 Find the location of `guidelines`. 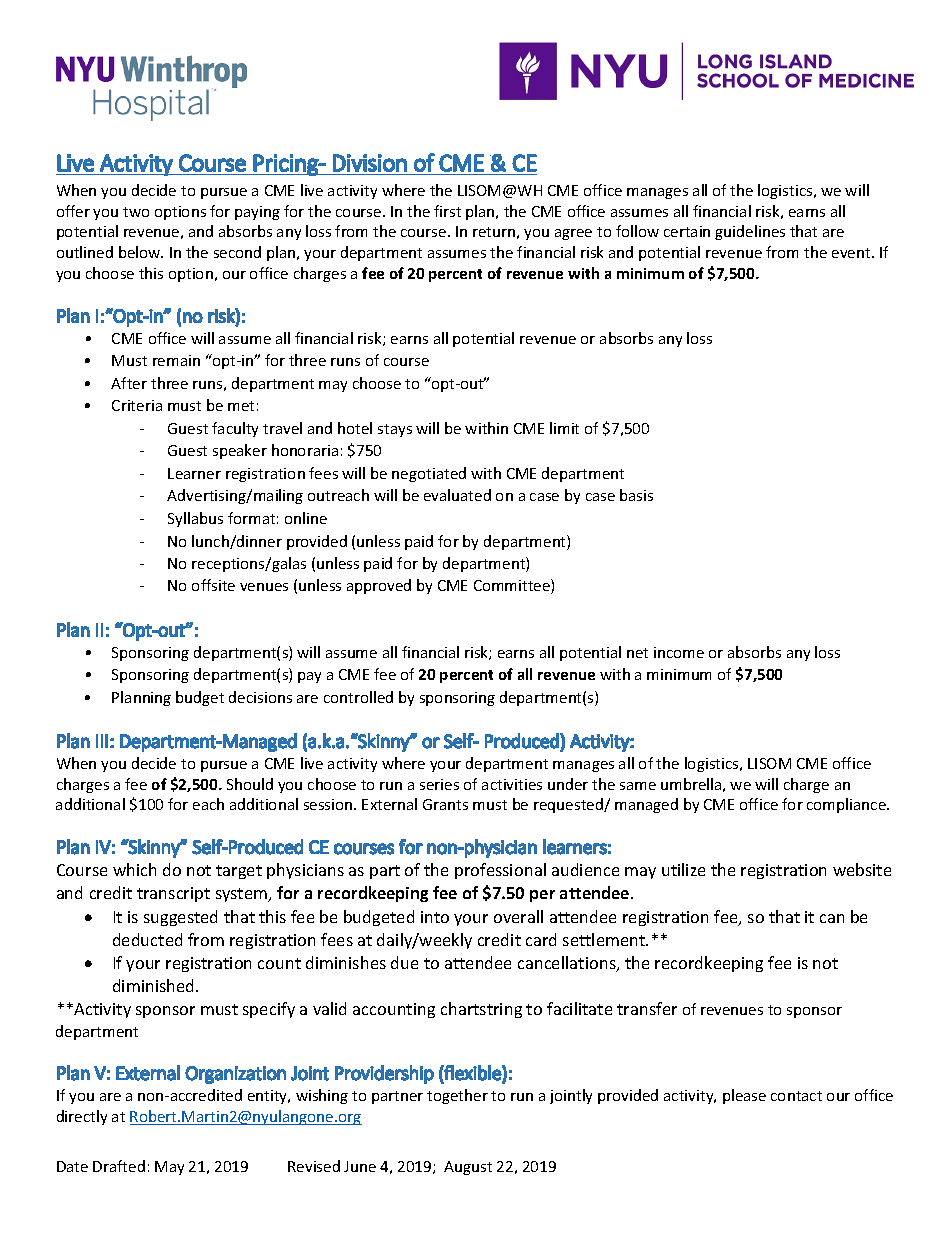

guidelines is located at coordinates (750, 232).
